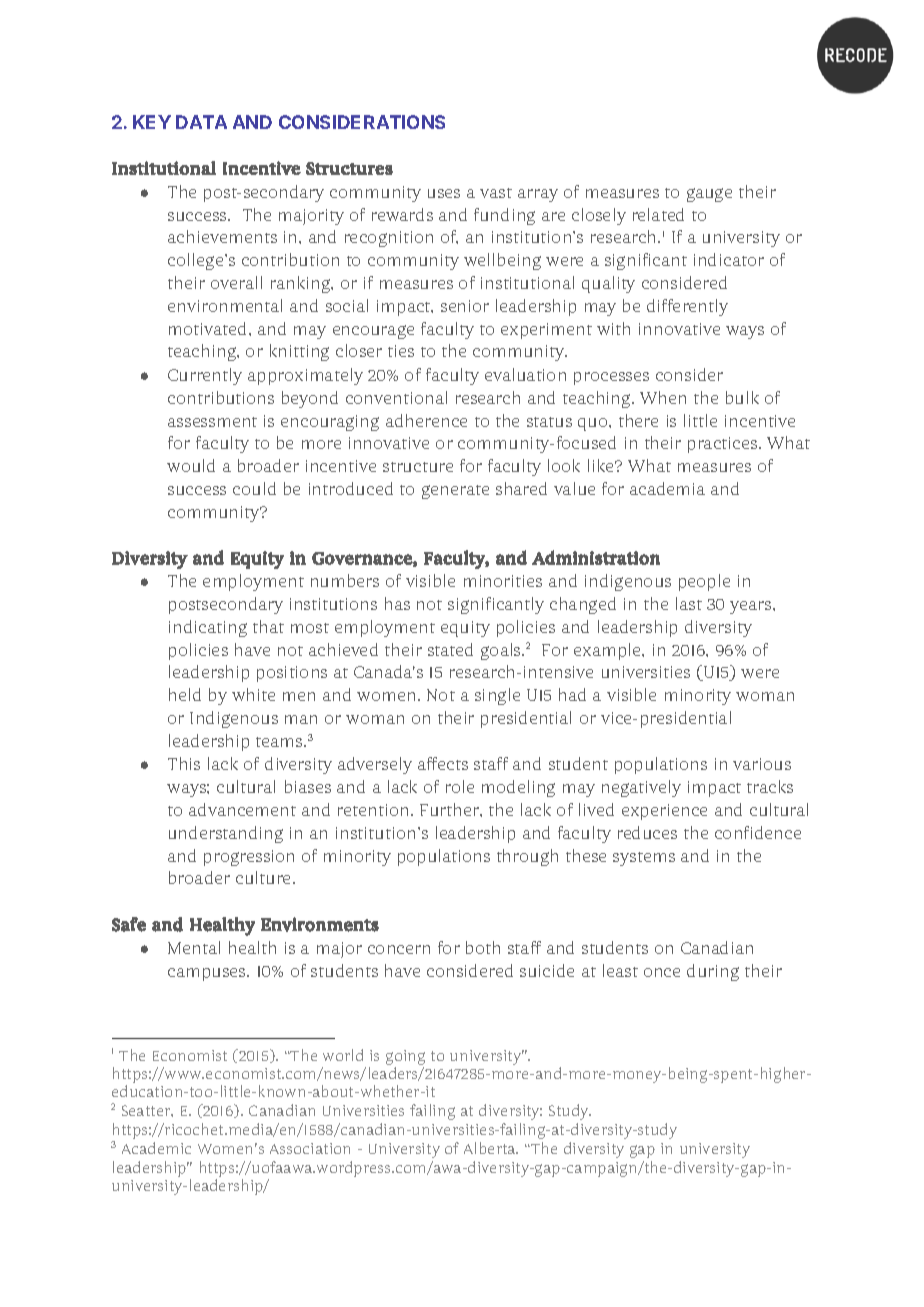  What do you see at coordinates (667, 488) in the document?
I see `academia` at bounding box center [667, 488].
